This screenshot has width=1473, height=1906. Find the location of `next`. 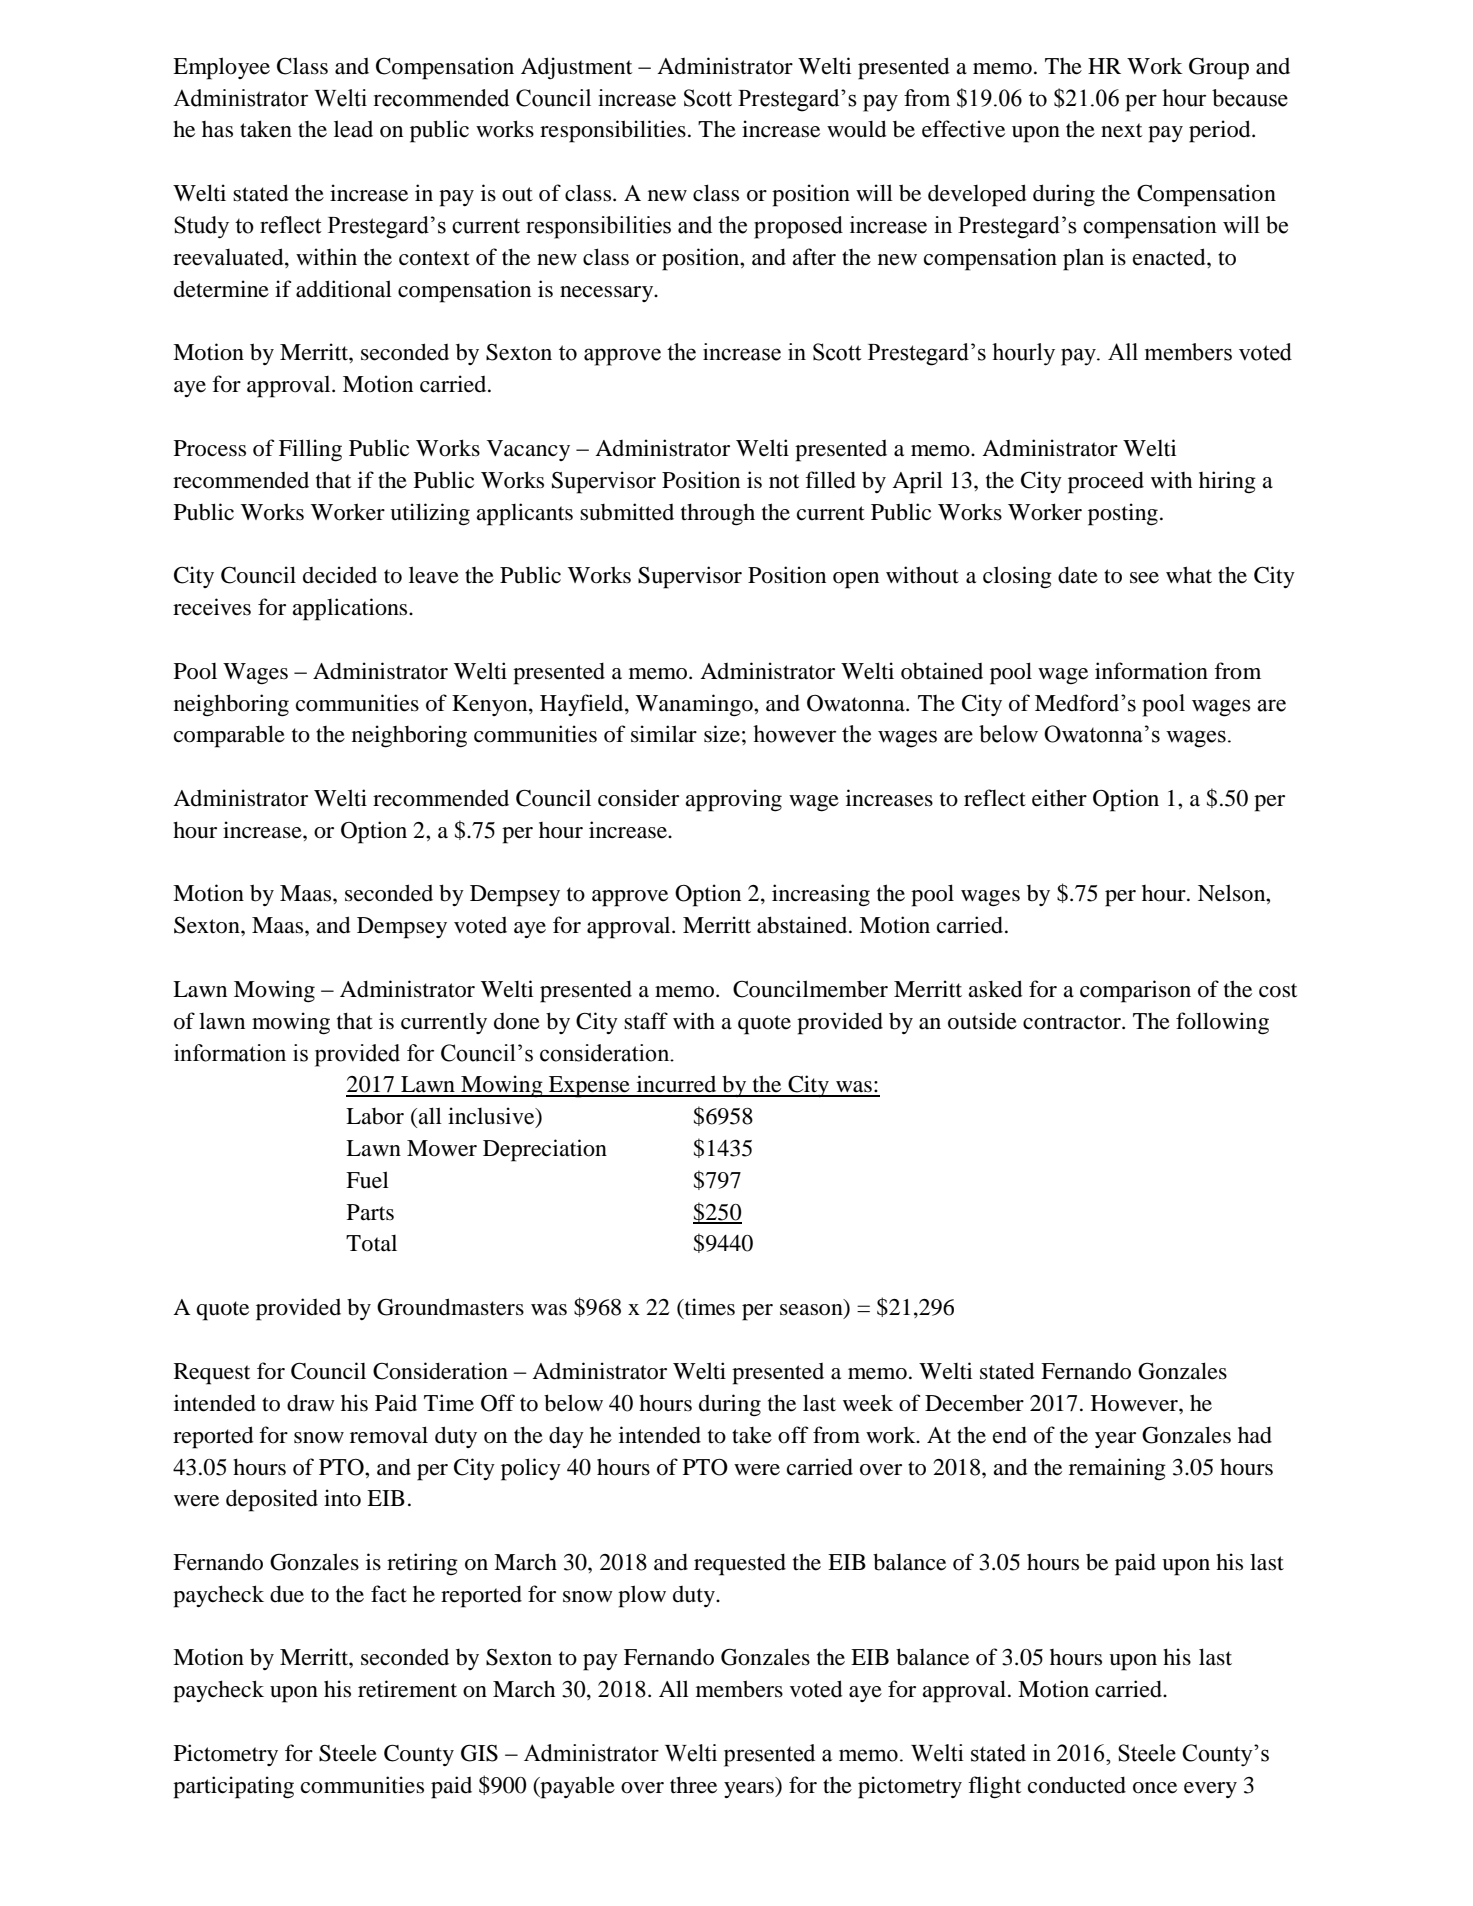

next is located at coordinates (1121, 130).
